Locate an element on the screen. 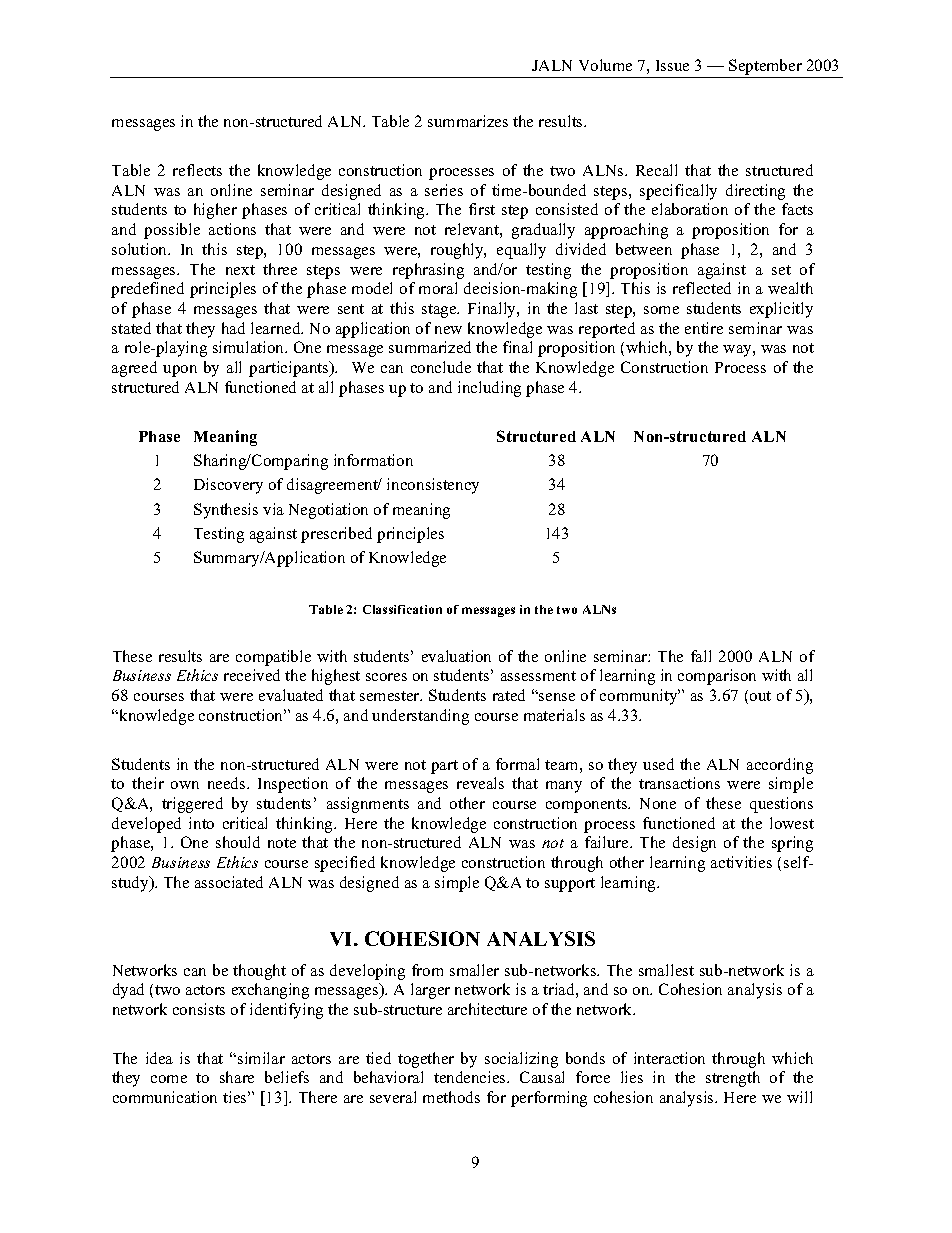 This screenshot has height=1233, width=952. upon is located at coordinates (180, 371).
